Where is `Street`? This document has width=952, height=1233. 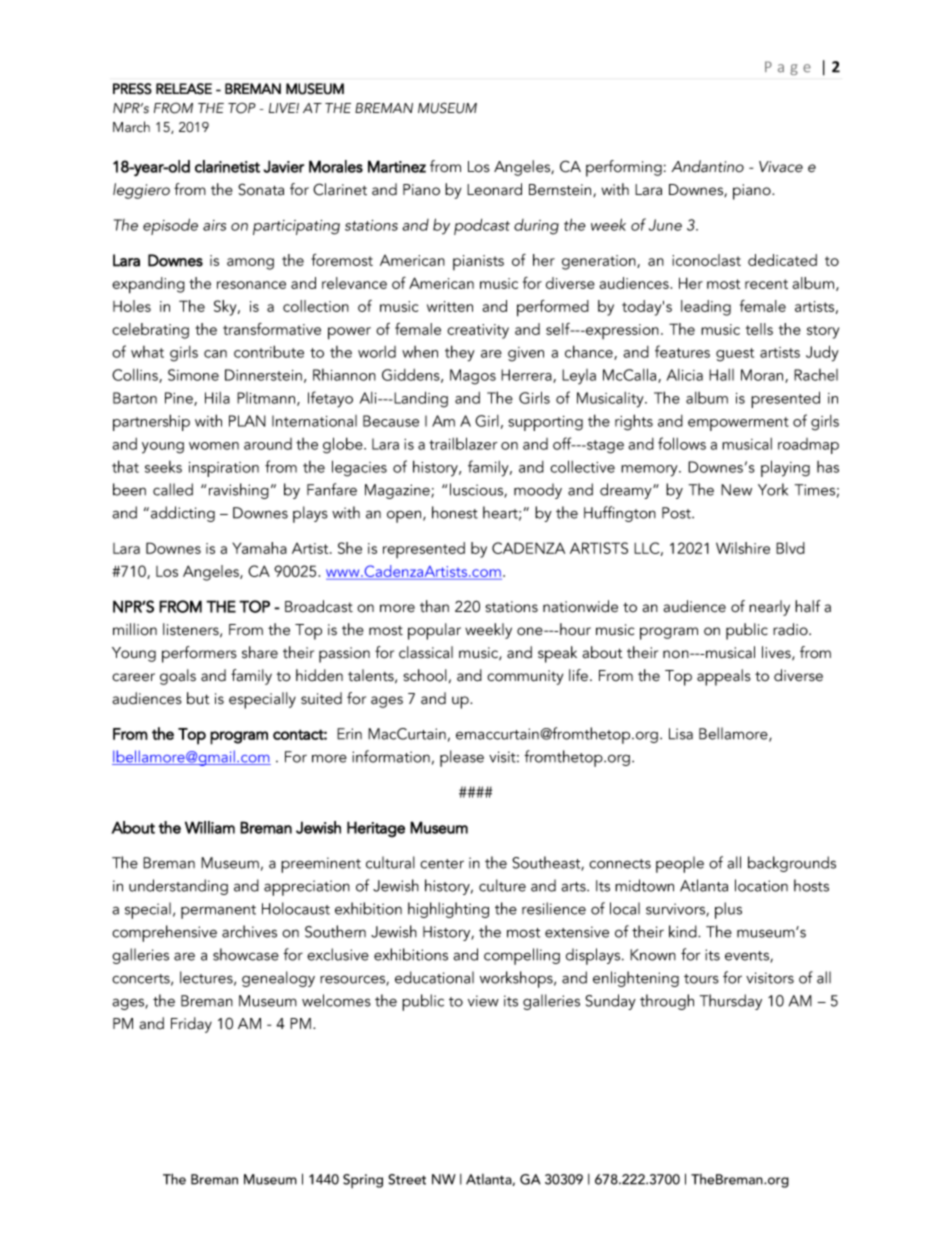
Street is located at coordinates (407, 1179).
